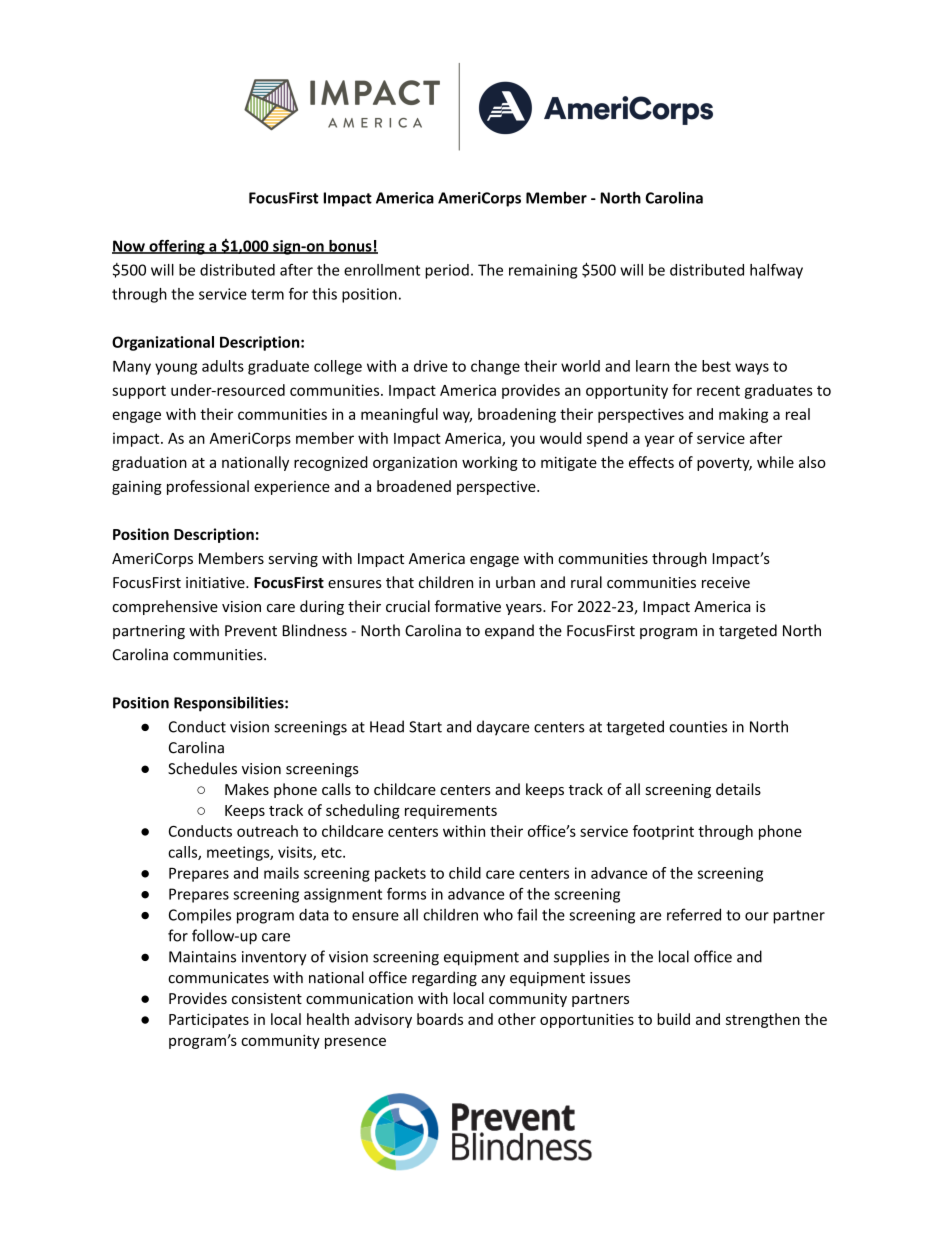 The height and width of the page is (1233, 952). I want to click on Prevent, so click(251, 631).
